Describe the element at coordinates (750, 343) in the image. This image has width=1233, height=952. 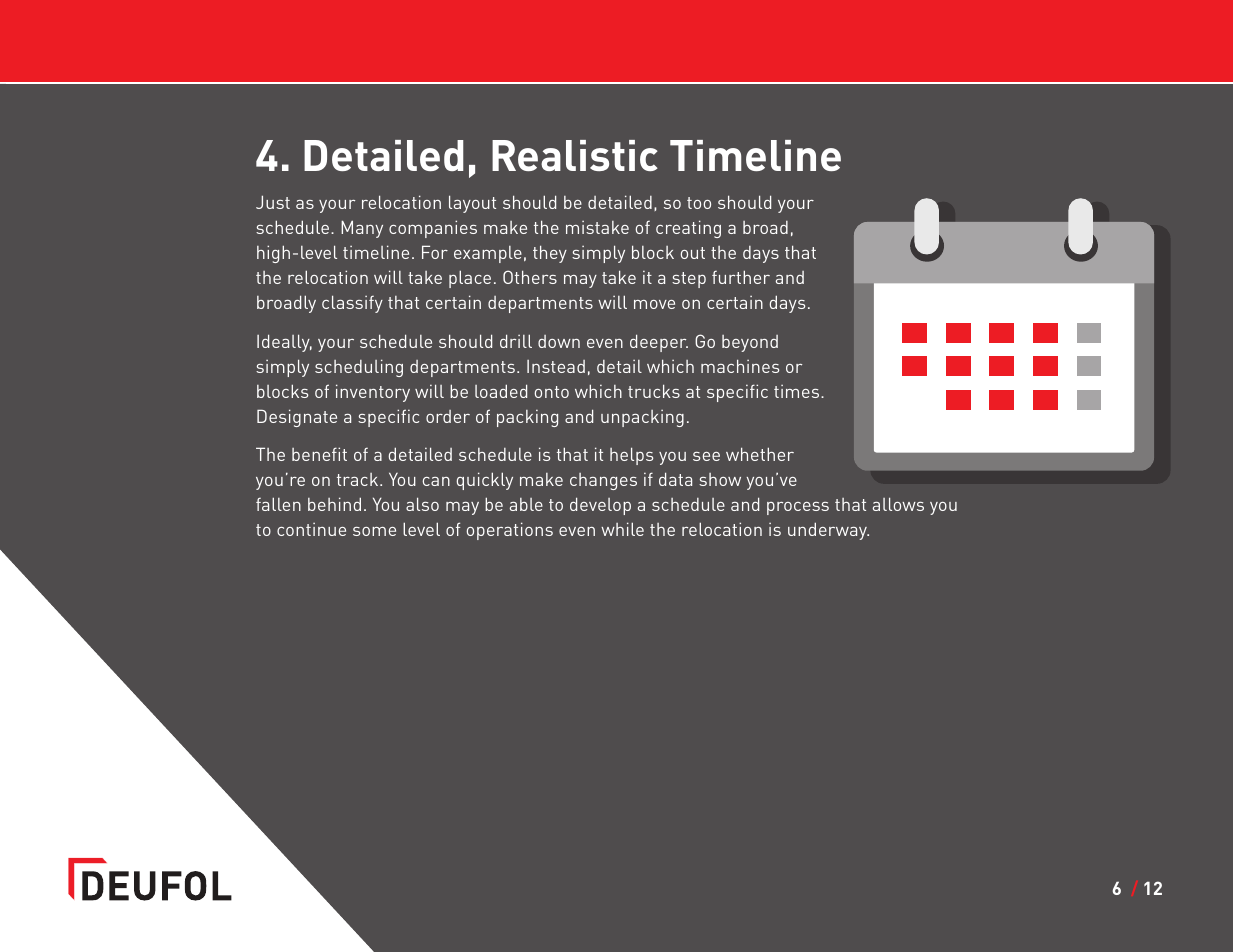
I see `beyond` at that location.
